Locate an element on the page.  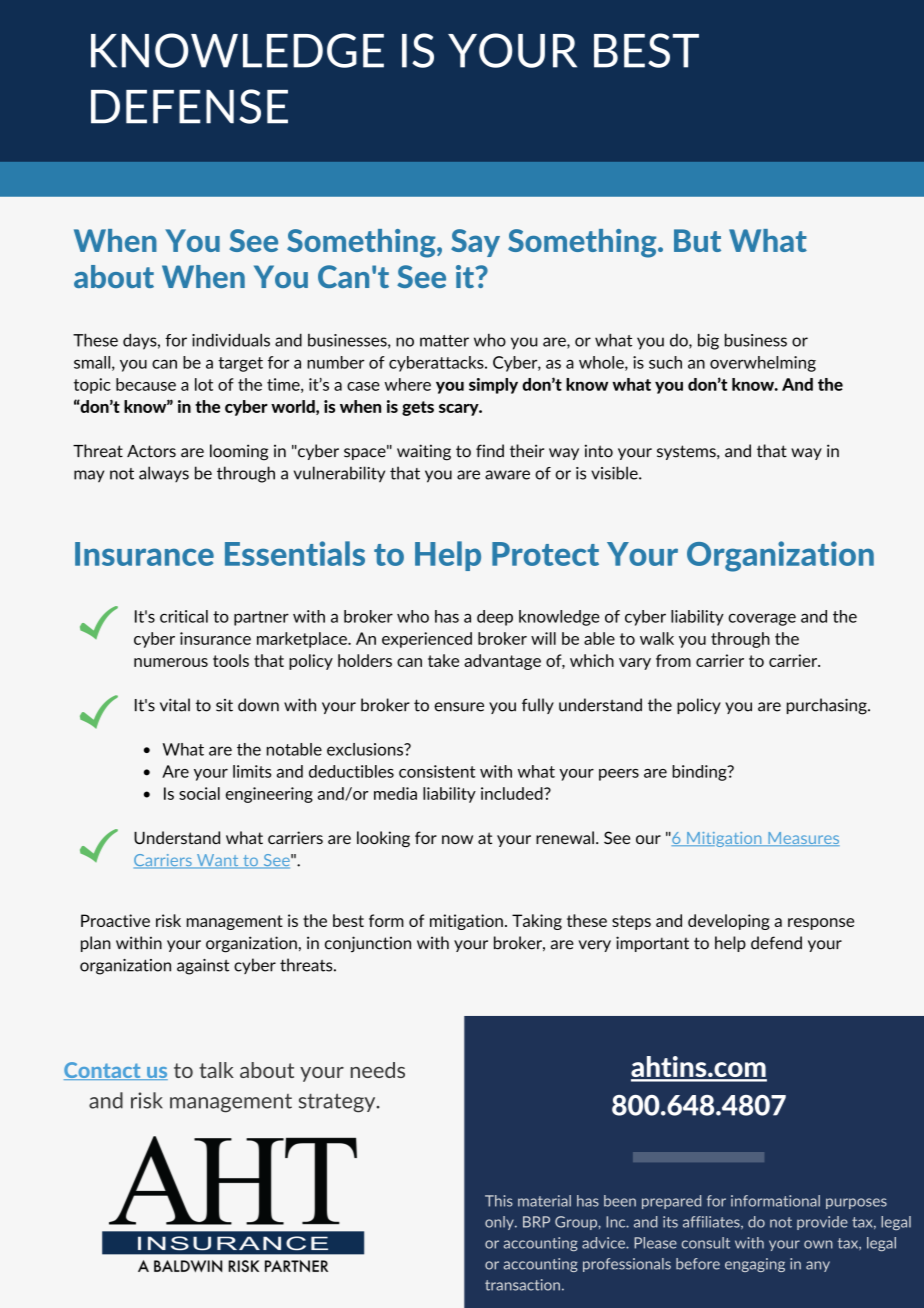
Say is located at coordinates (475, 243).
